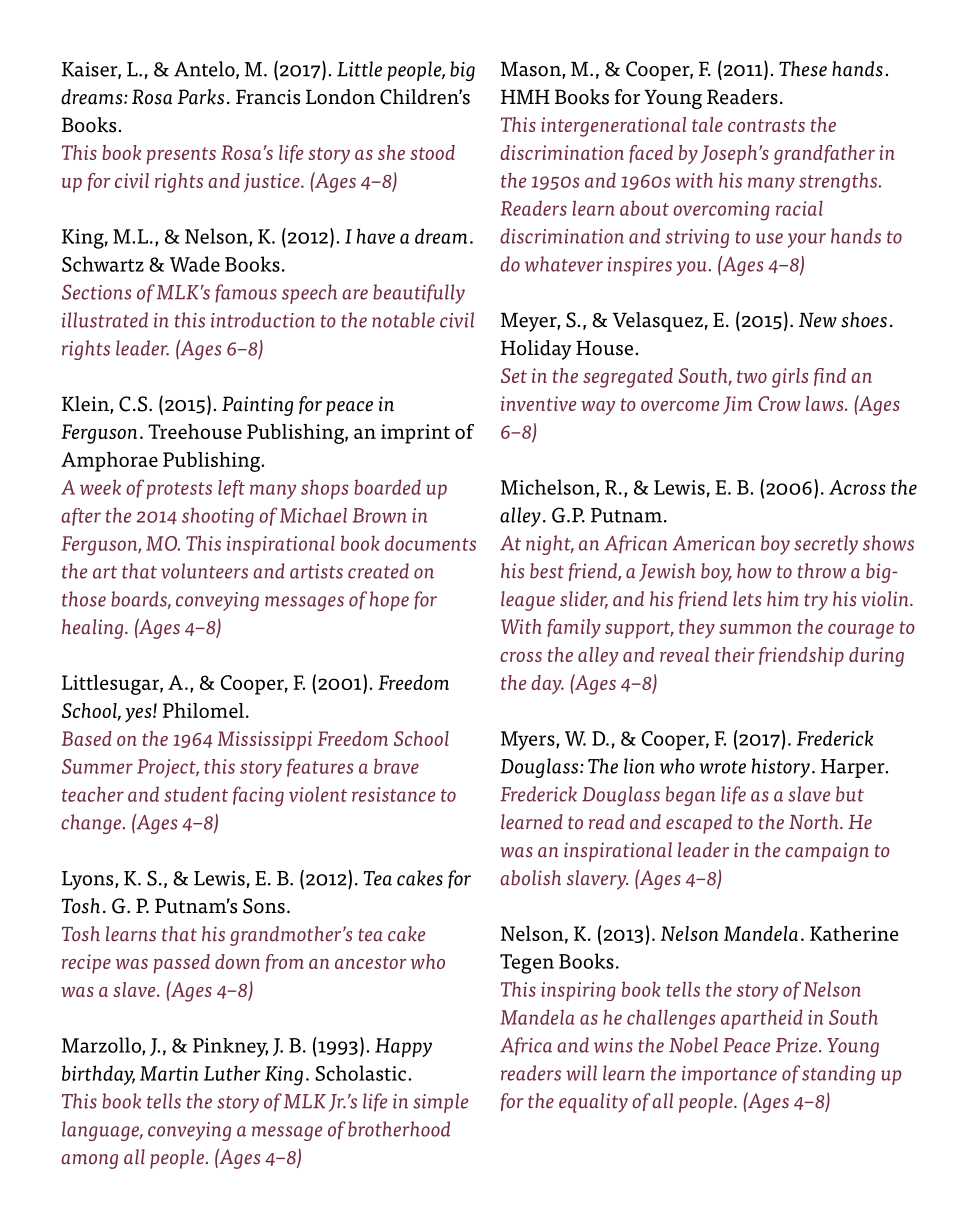 This page has width=980, height=1226. Describe the element at coordinates (201, 97) in the page. I see `Parks` at that location.
